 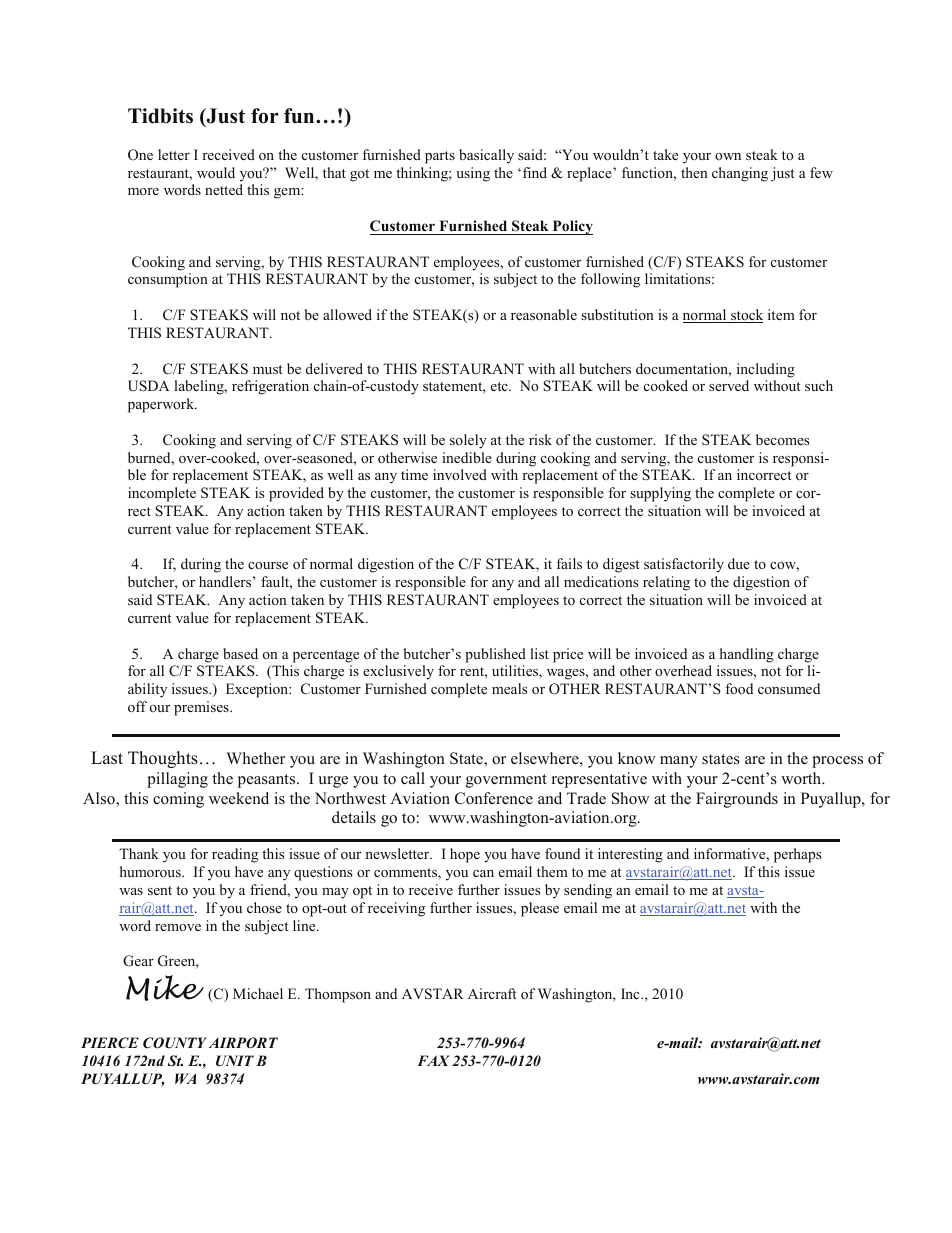 I want to click on own, so click(x=728, y=156).
